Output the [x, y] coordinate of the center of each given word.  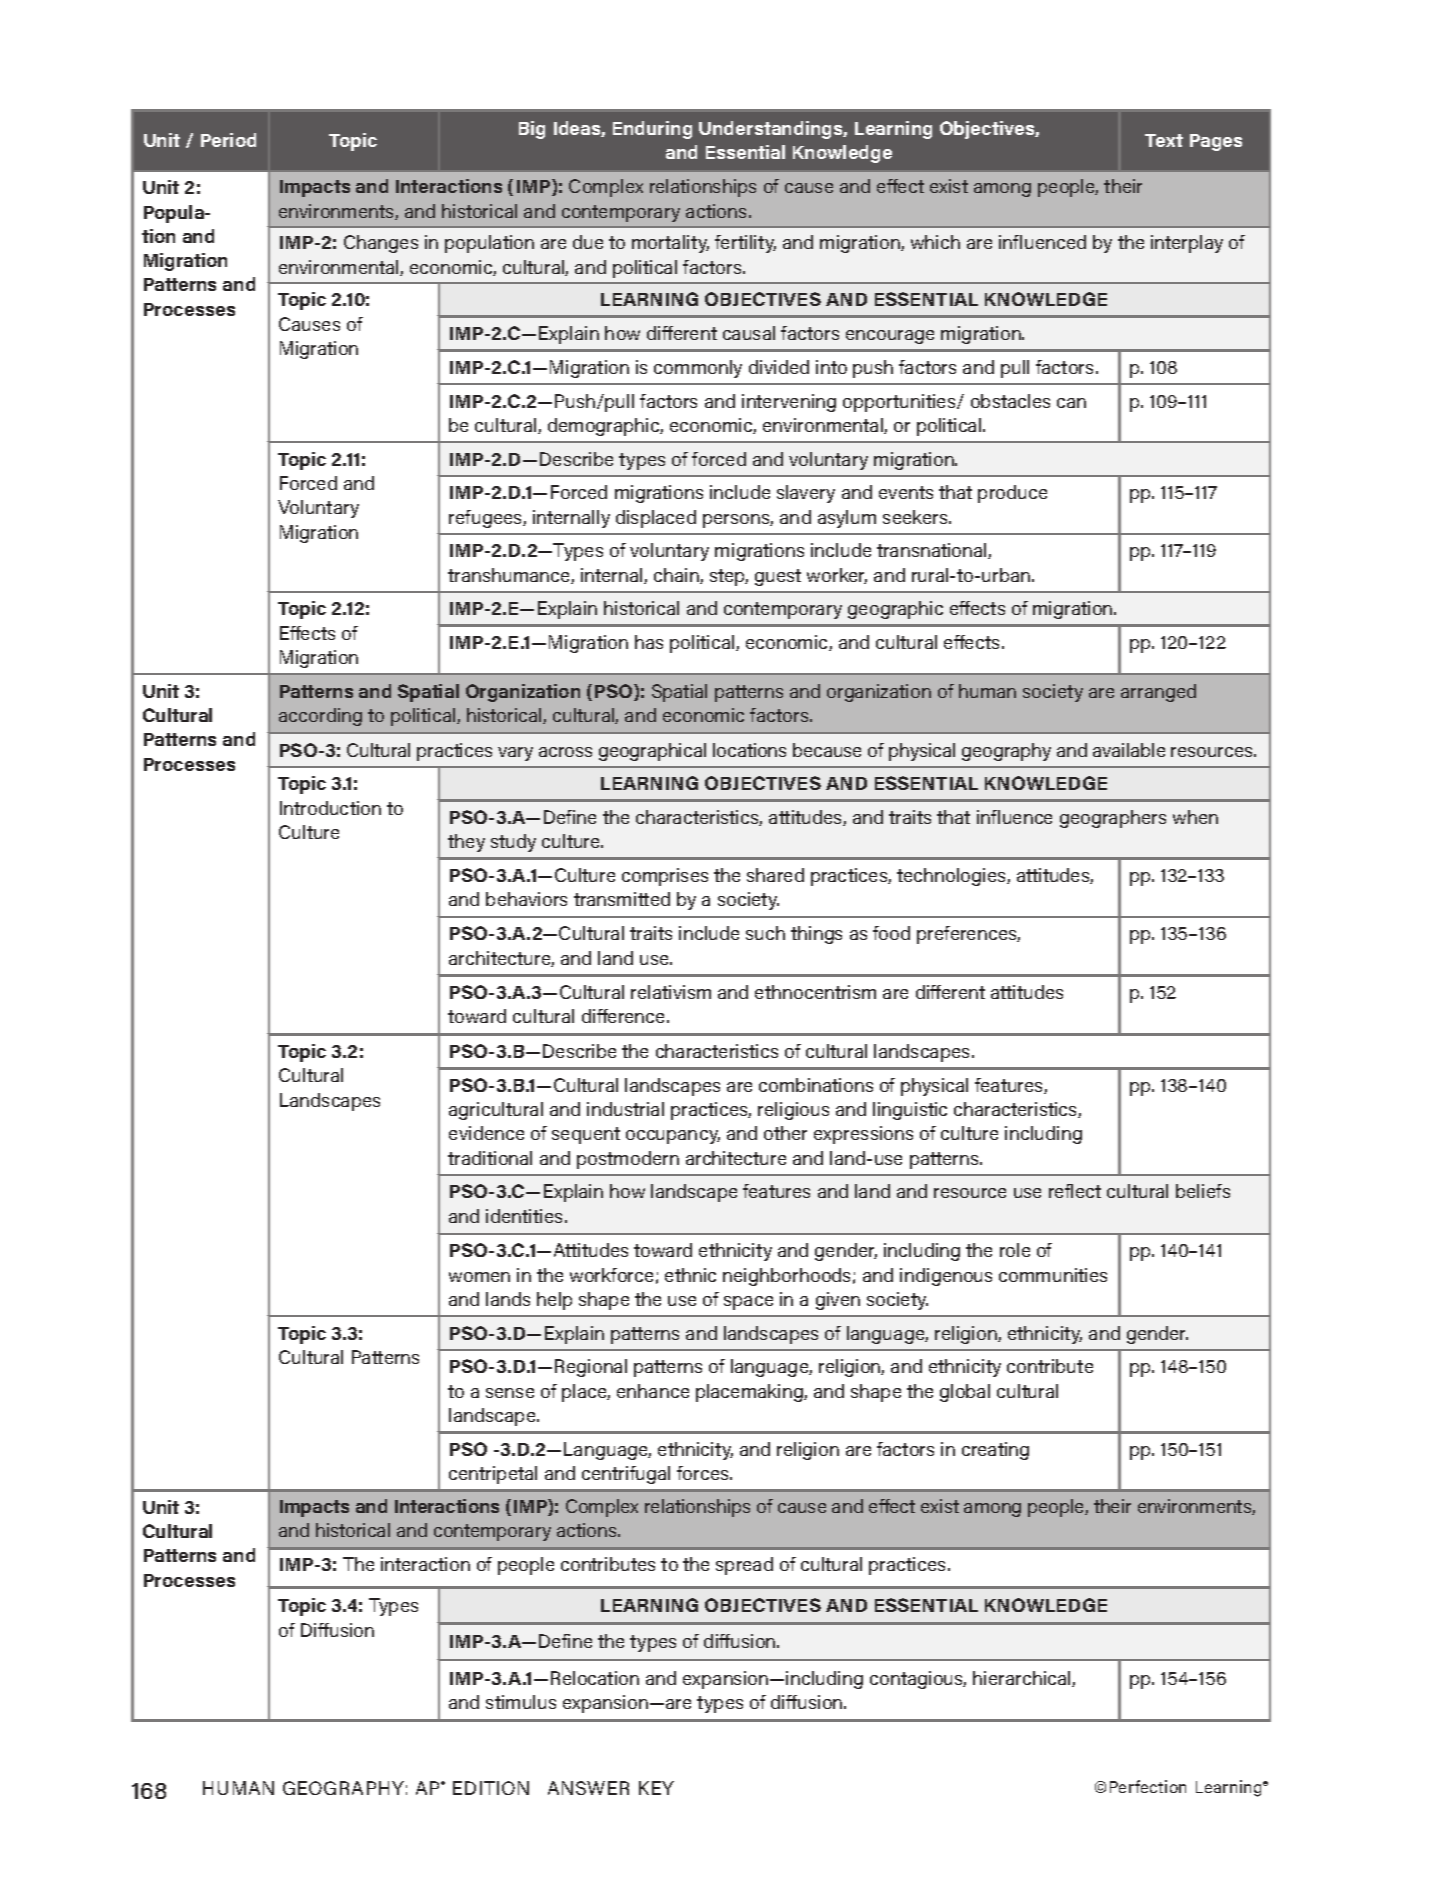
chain [677, 576]
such [765, 933]
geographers [1113, 819]
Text [1164, 140]
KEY [656, 1788]
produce [1012, 494]
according [320, 717]
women [479, 1277]
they [466, 843]
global [965, 1393]
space [748, 1303]
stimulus [521, 1702]
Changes [381, 244]
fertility [745, 244]
